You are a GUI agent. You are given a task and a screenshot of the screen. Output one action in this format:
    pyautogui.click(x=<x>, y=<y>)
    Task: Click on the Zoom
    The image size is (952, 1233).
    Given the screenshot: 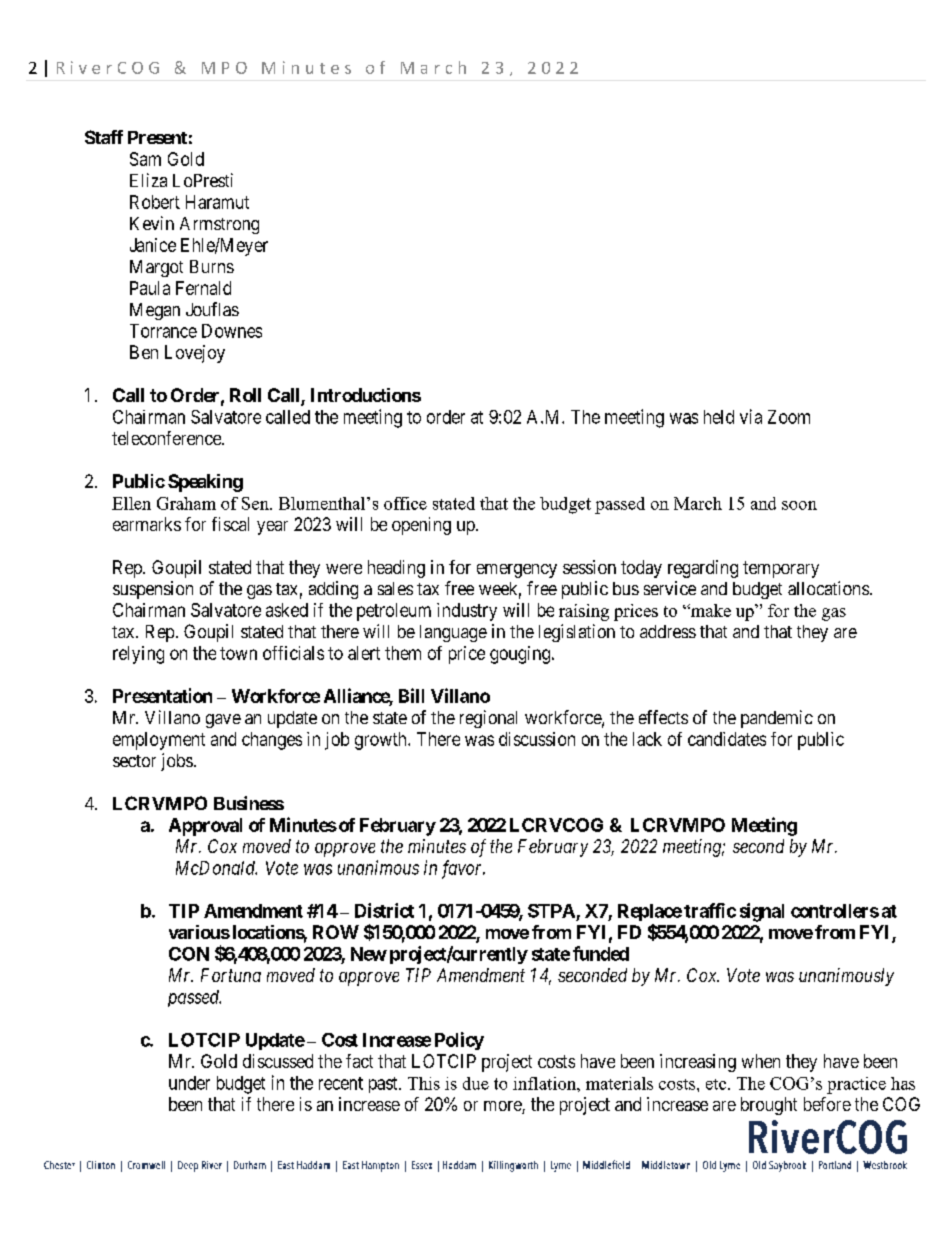 What is the action you would take?
    pyautogui.click(x=789, y=417)
